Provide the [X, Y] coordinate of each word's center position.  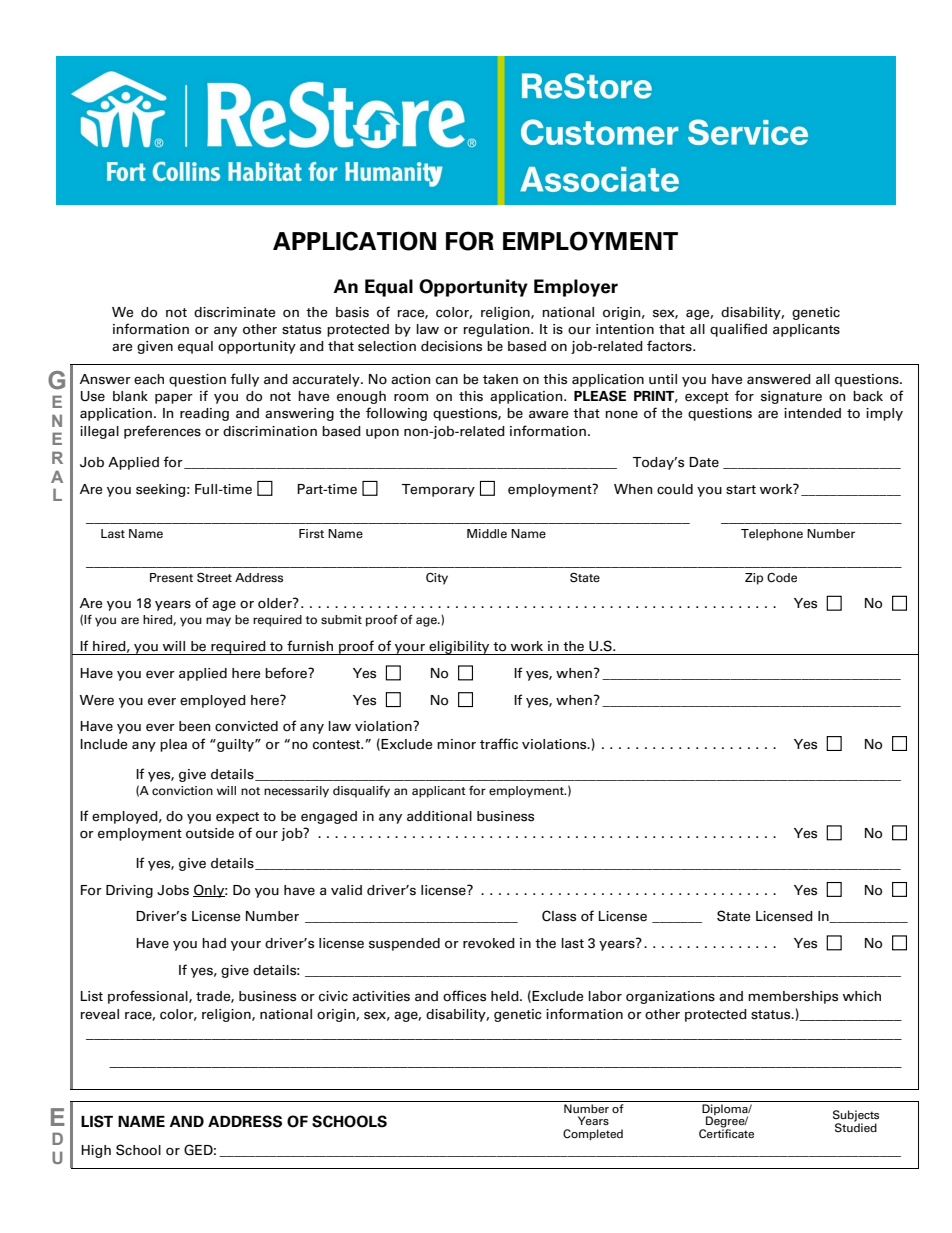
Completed [593, 1134]
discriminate [234, 312]
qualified [738, 330]
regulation [497, 330]
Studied [856, 1126]
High [96, 1151]
